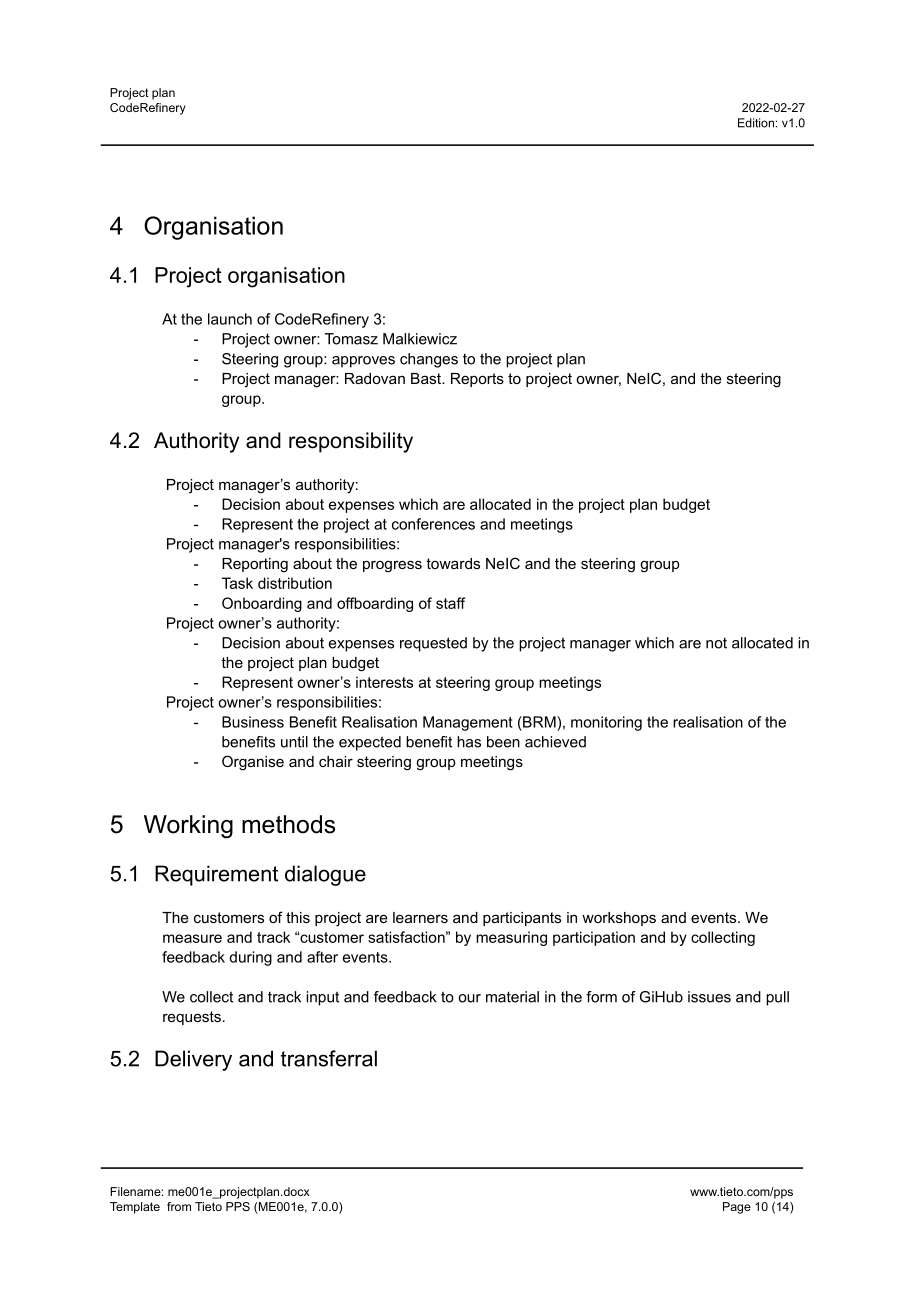 This document has height=1307, width=924. I want to click on our, so click(469, 998).
